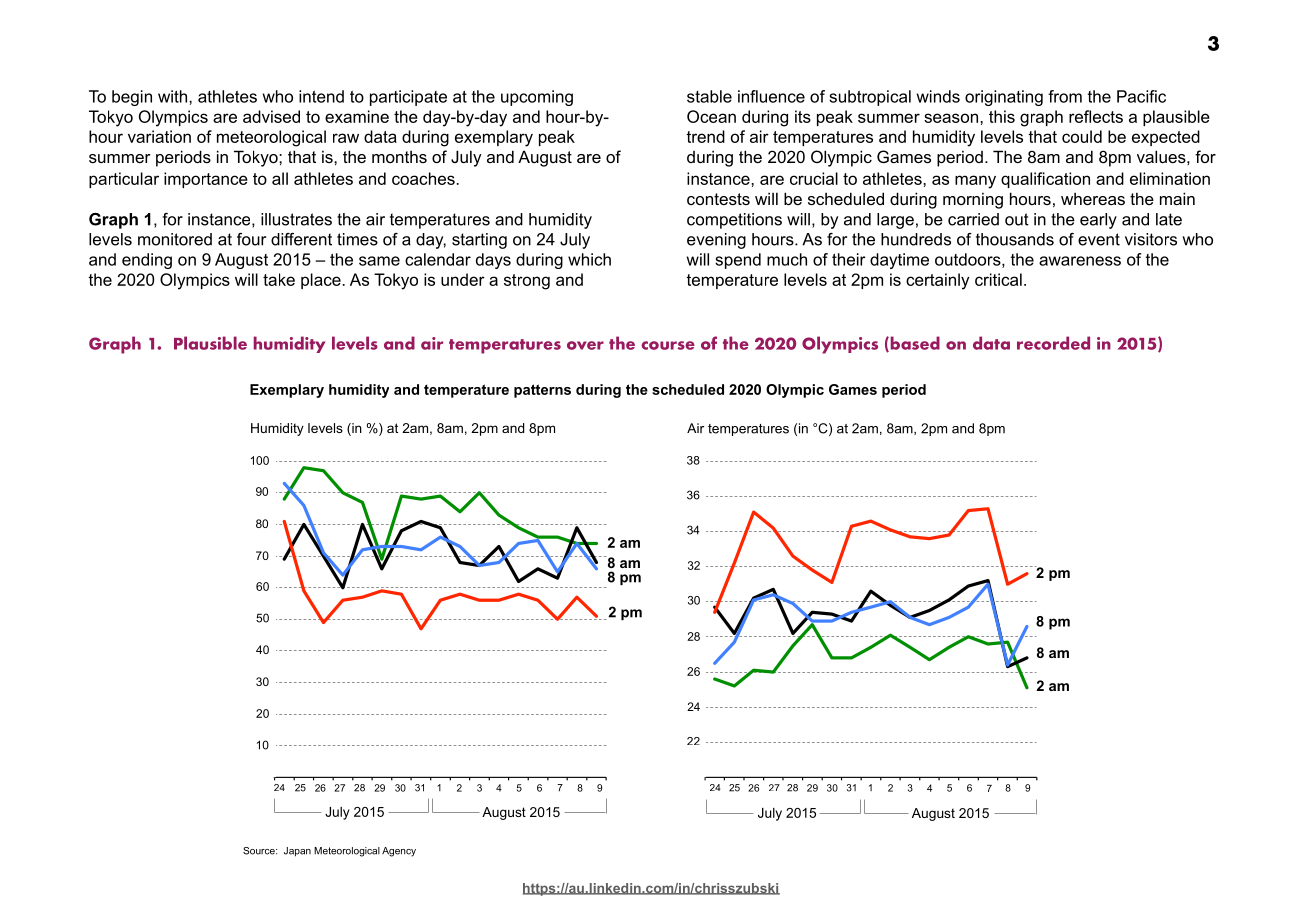 The width and height of the document is (1308, 924). What do you see at coordinates (542, 391) in the document?
I see `patterns` at bounding box center [542, 391].
